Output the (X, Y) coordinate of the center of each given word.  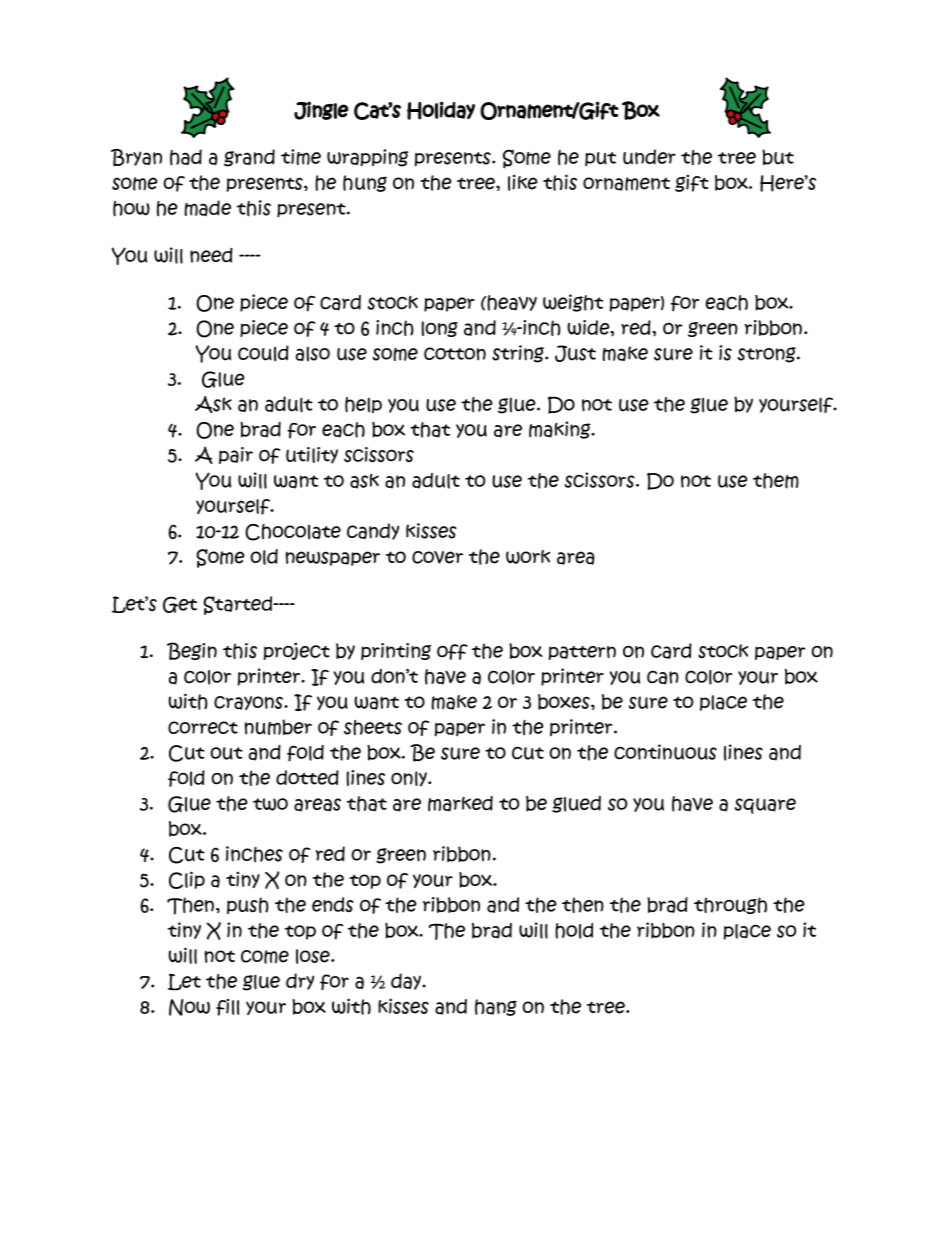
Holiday (441, 110)
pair (236, 455)
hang (496, 1007)
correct (203, 727)
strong (768, 355)
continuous (665, 752)
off (452, 652)
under (649, 157)
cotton (455, 354)
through (730, 905)
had (186, 157)
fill (227, 1007)
